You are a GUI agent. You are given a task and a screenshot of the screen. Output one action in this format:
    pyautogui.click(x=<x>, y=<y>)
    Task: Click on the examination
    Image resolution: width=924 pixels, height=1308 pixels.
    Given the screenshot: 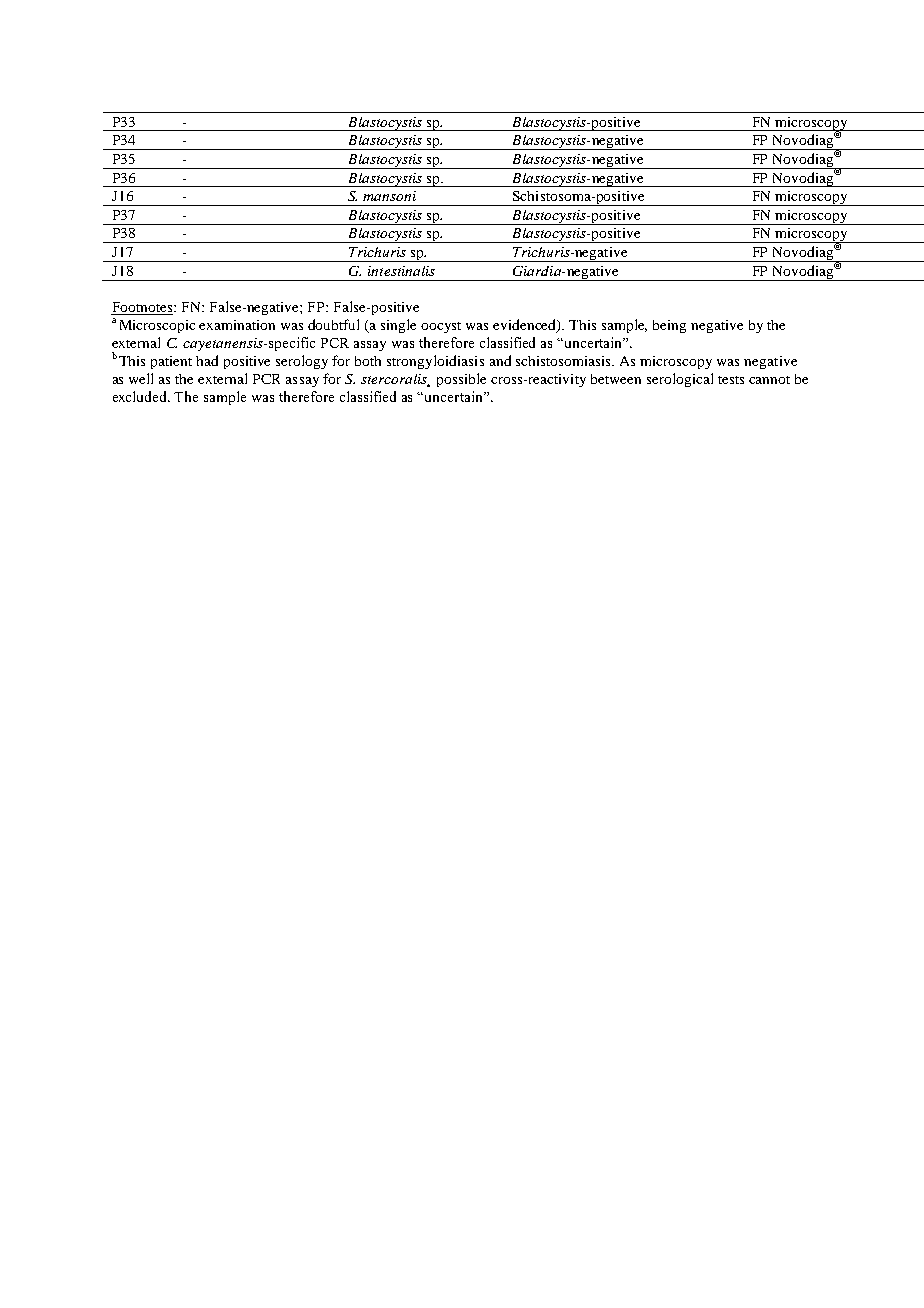 What is the action you would take?
    pyautogui.click(x=237, y=325)
